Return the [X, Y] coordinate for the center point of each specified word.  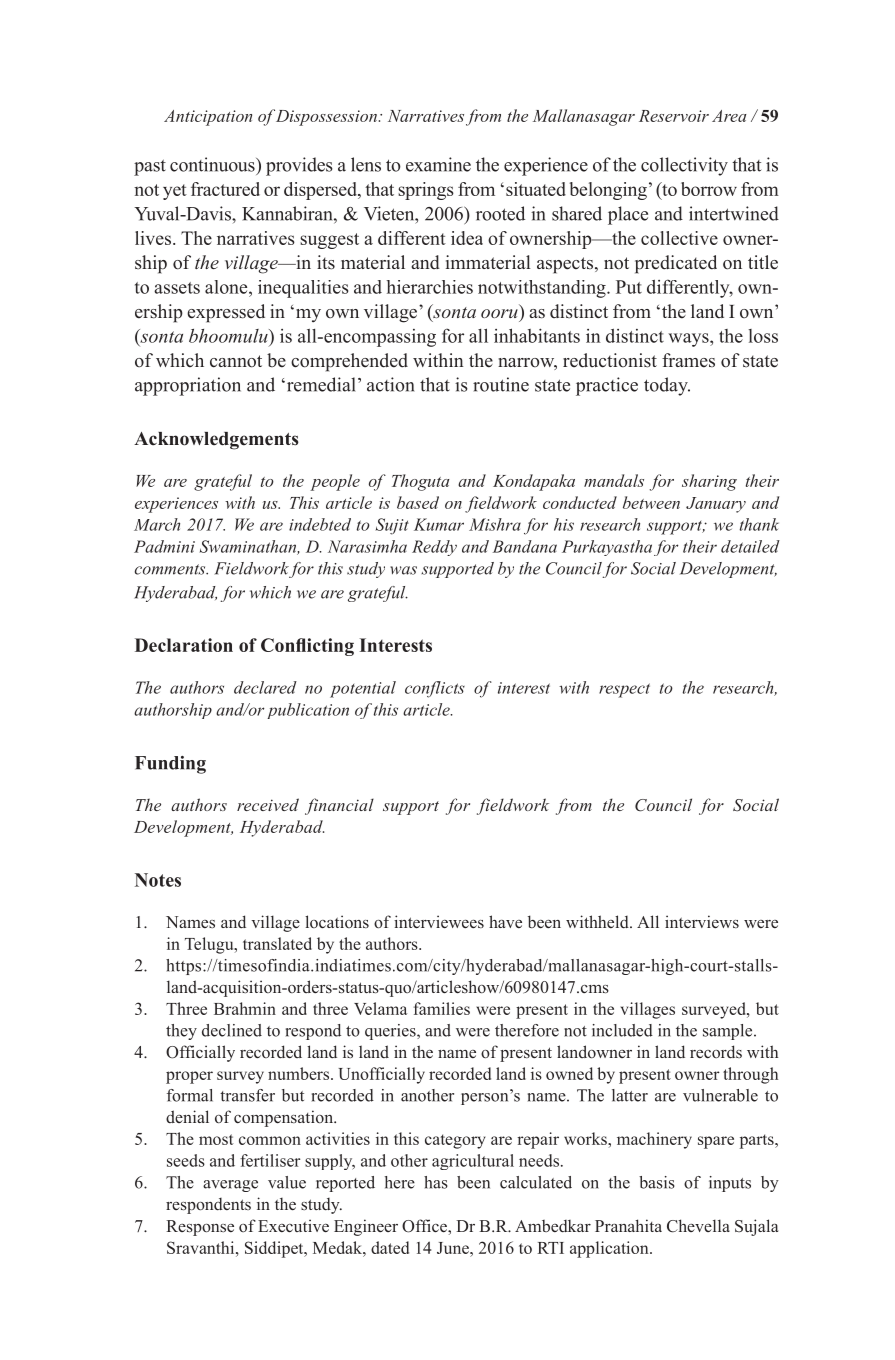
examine [438, 164]
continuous [213, 164]
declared [265, 687]
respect [624, 690]
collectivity [684, 166]
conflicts [435, 689]
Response [200, 1228]
